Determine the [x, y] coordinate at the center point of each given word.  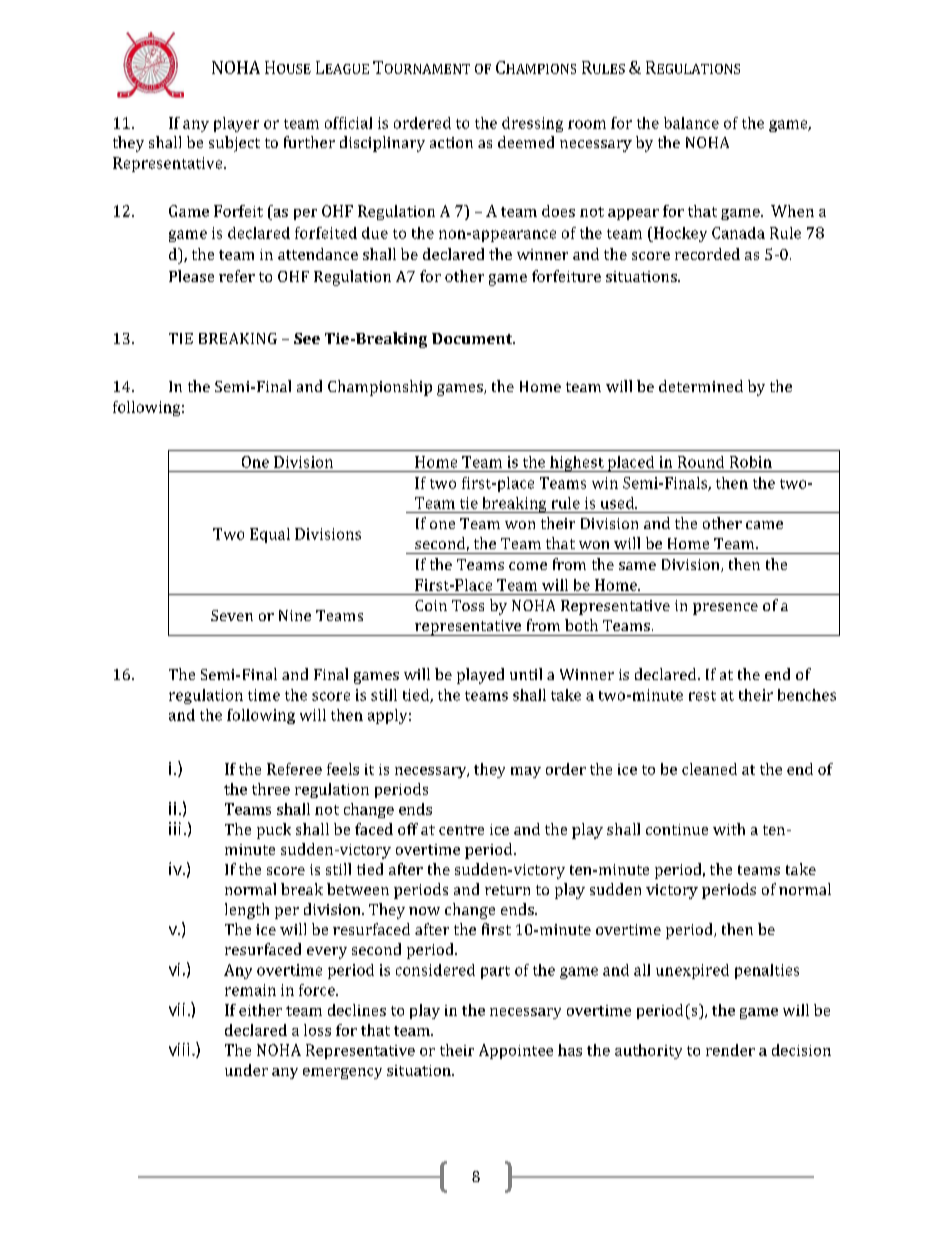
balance [691, 123]
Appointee [516, 1051]
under [246, 1070]
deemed [526, 142]
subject [234, 144]
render [730, 1050]
